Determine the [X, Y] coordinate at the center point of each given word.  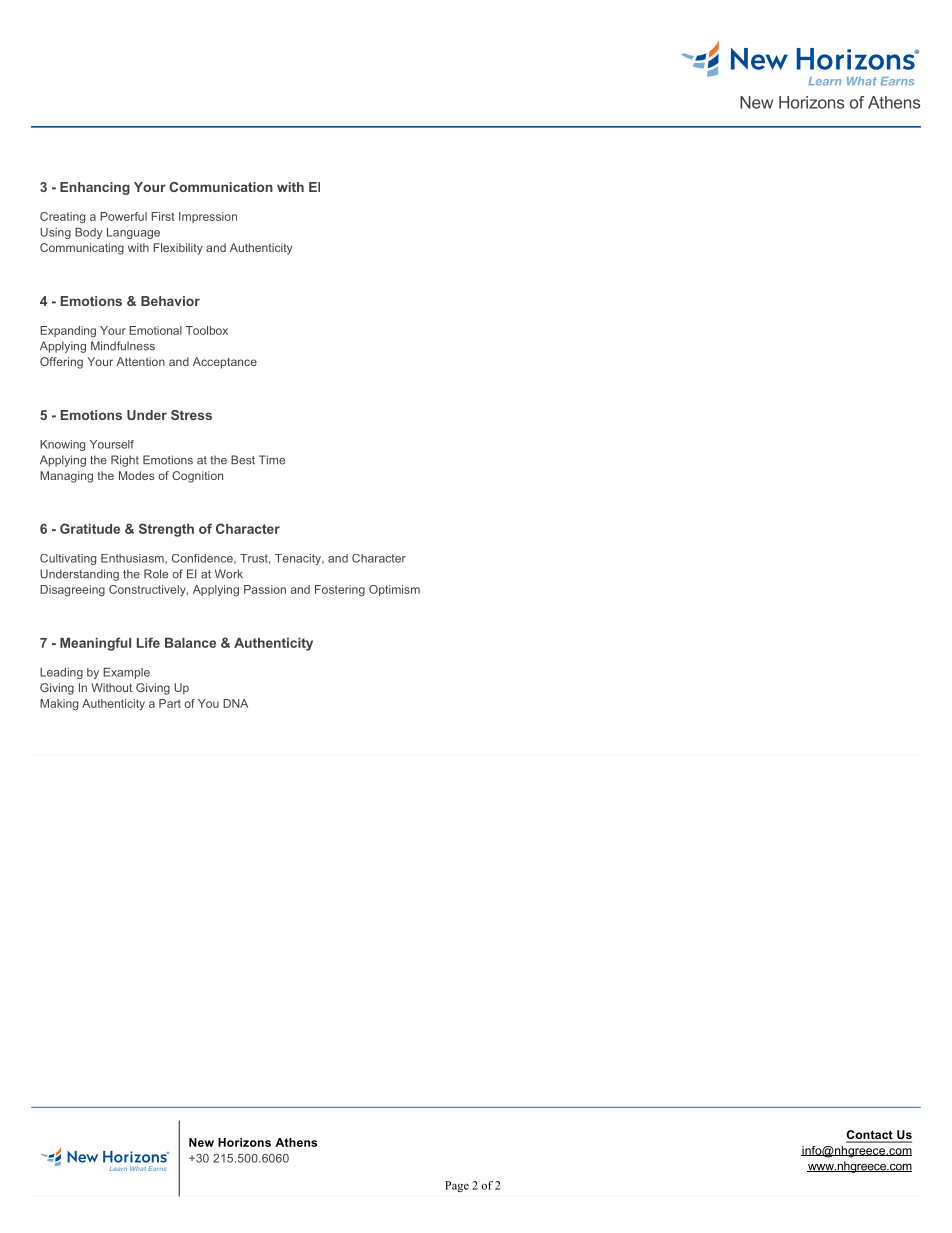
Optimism [394, 590]
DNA [235, 703]
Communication [221, 187]
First [163, 216]
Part [170, 703]
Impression [208, 217]
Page [457, 1186]
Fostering [340, 591]
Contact [870, 1136]
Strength [166, 530]
